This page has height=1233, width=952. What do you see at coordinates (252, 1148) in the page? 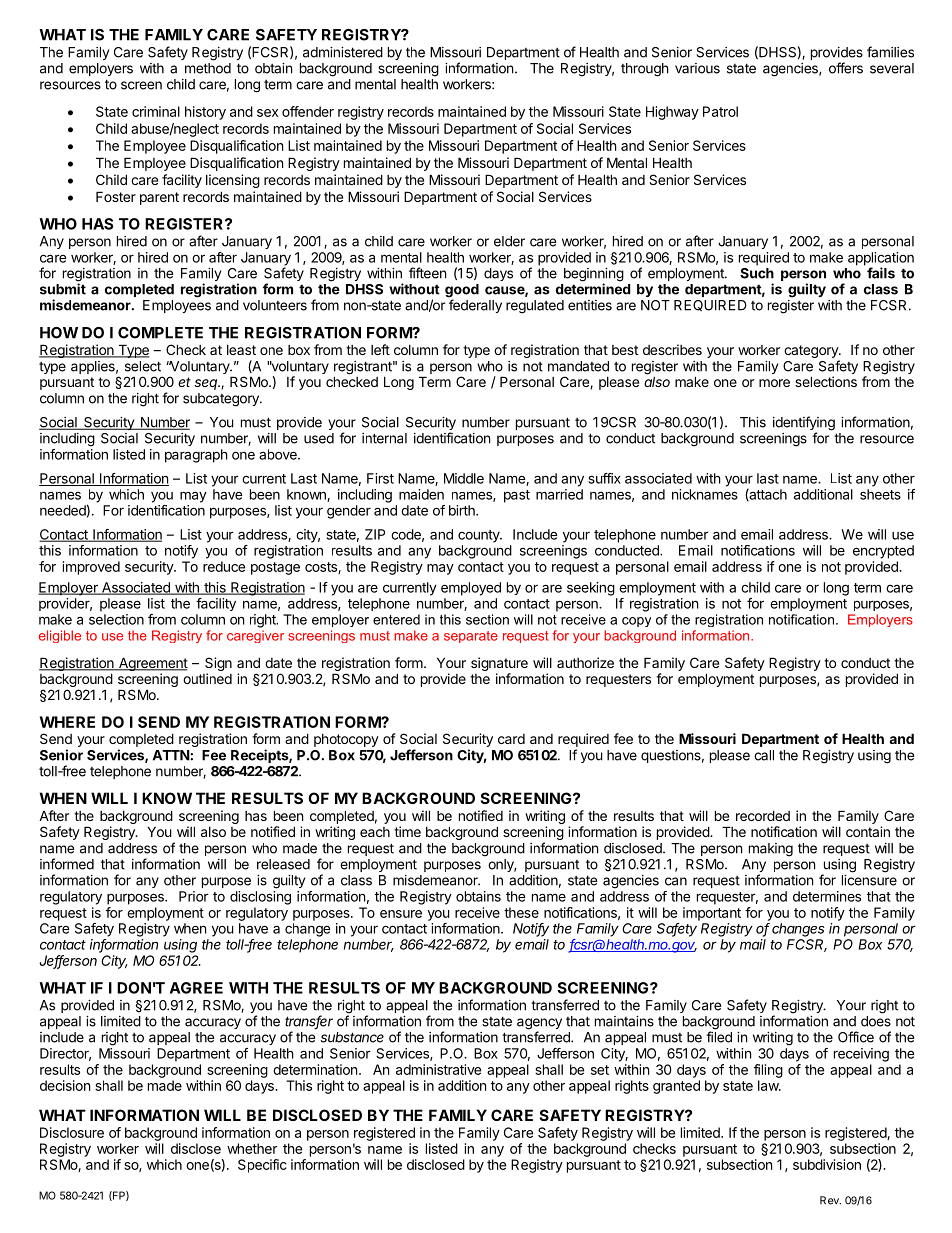
I see `whether` at bounding box center [252, 1148].
